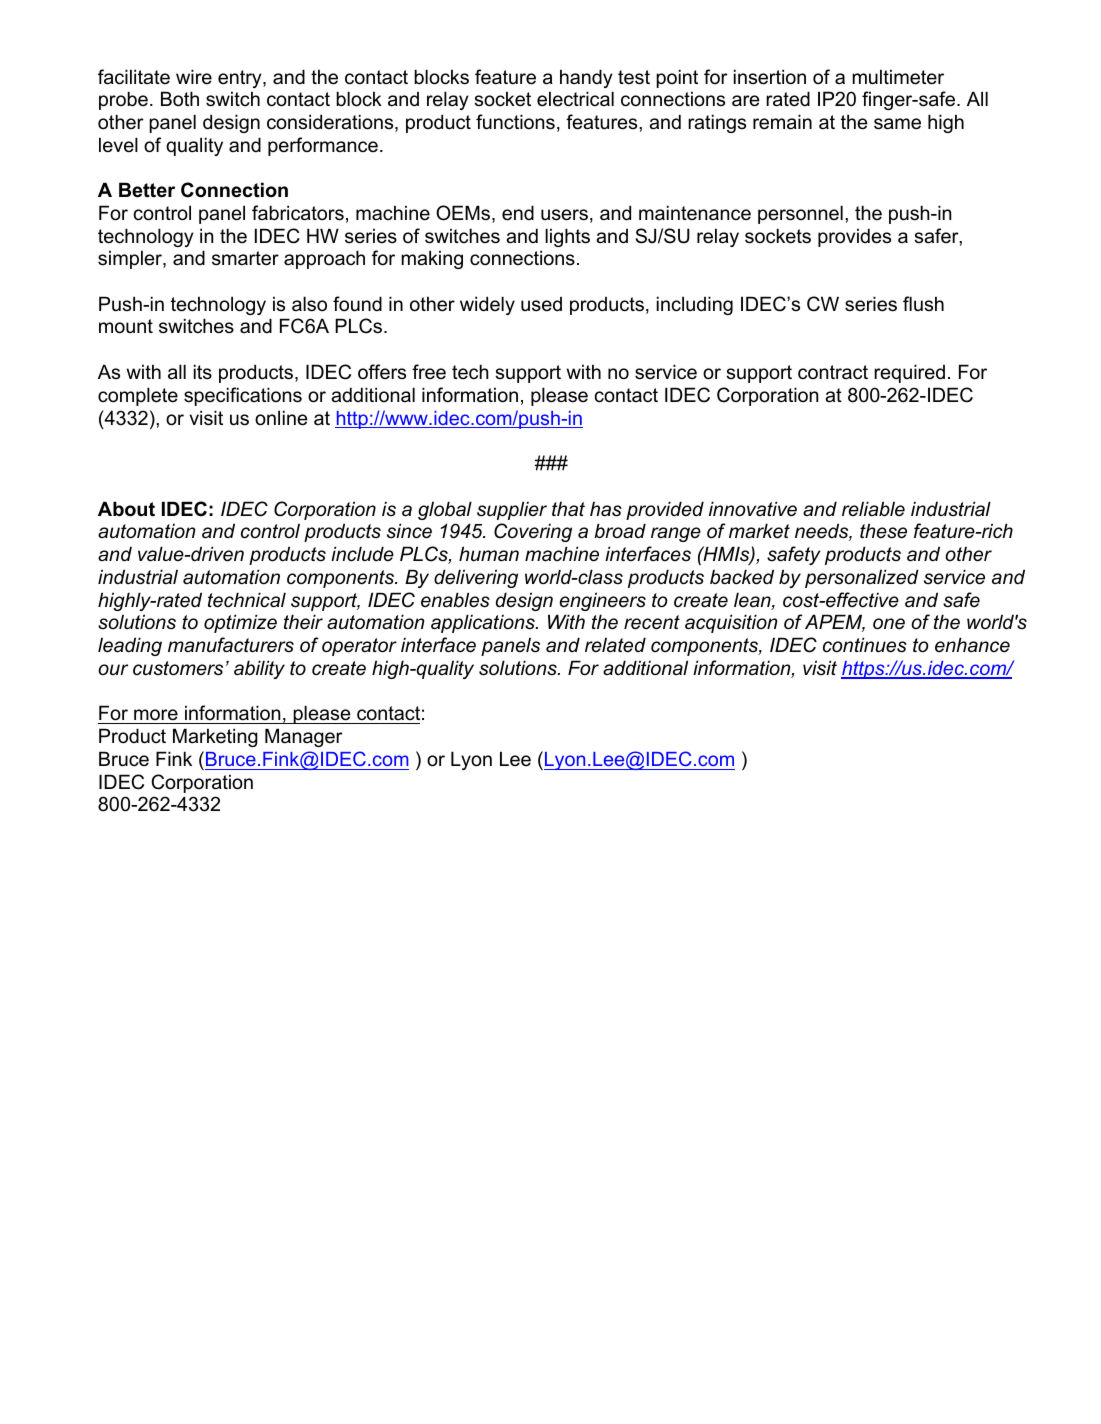 The image size is (1101, 1424). I want to click on more, so click(156, 715).
